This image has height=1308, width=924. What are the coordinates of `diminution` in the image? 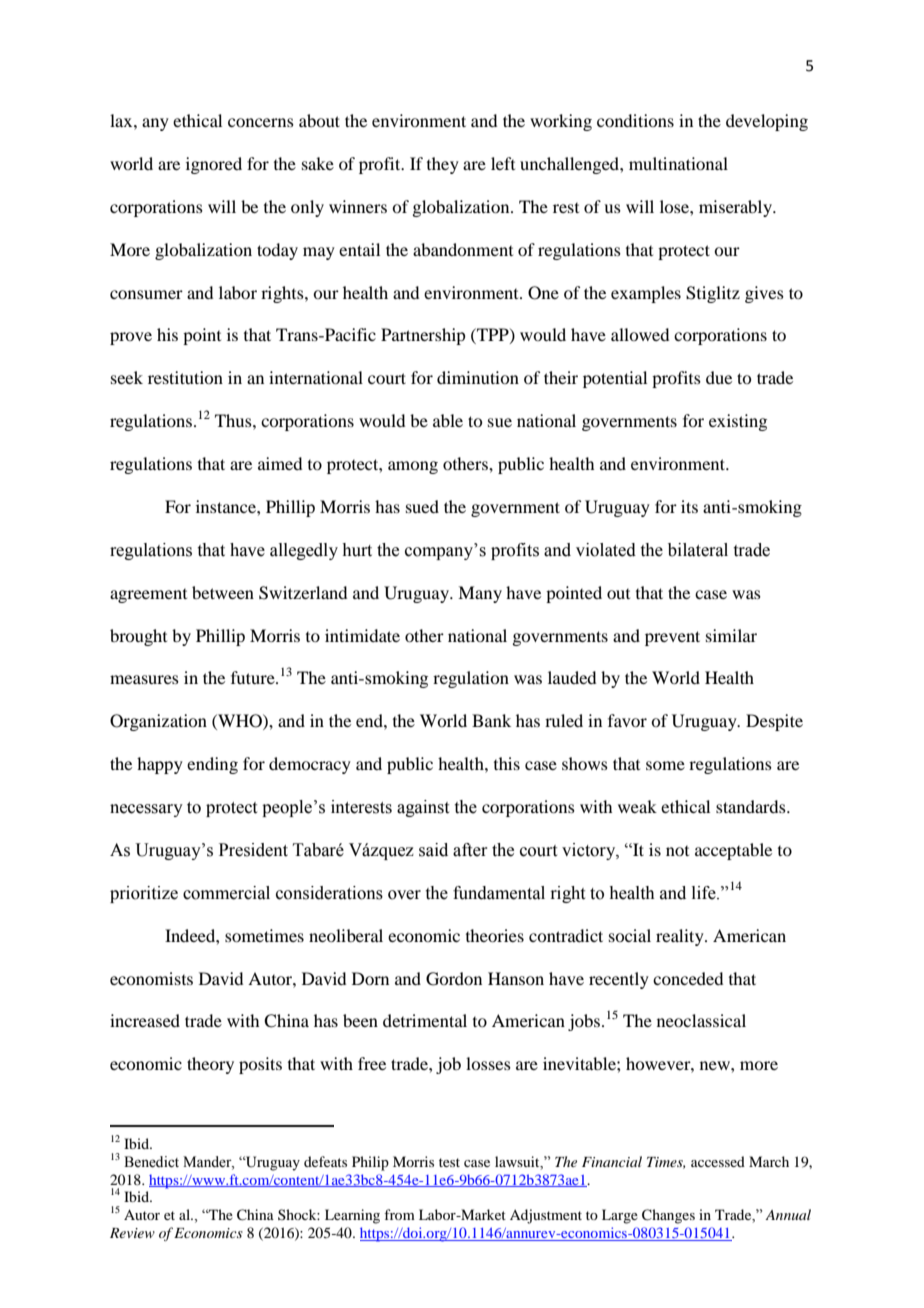 It's located at (478, 377).
